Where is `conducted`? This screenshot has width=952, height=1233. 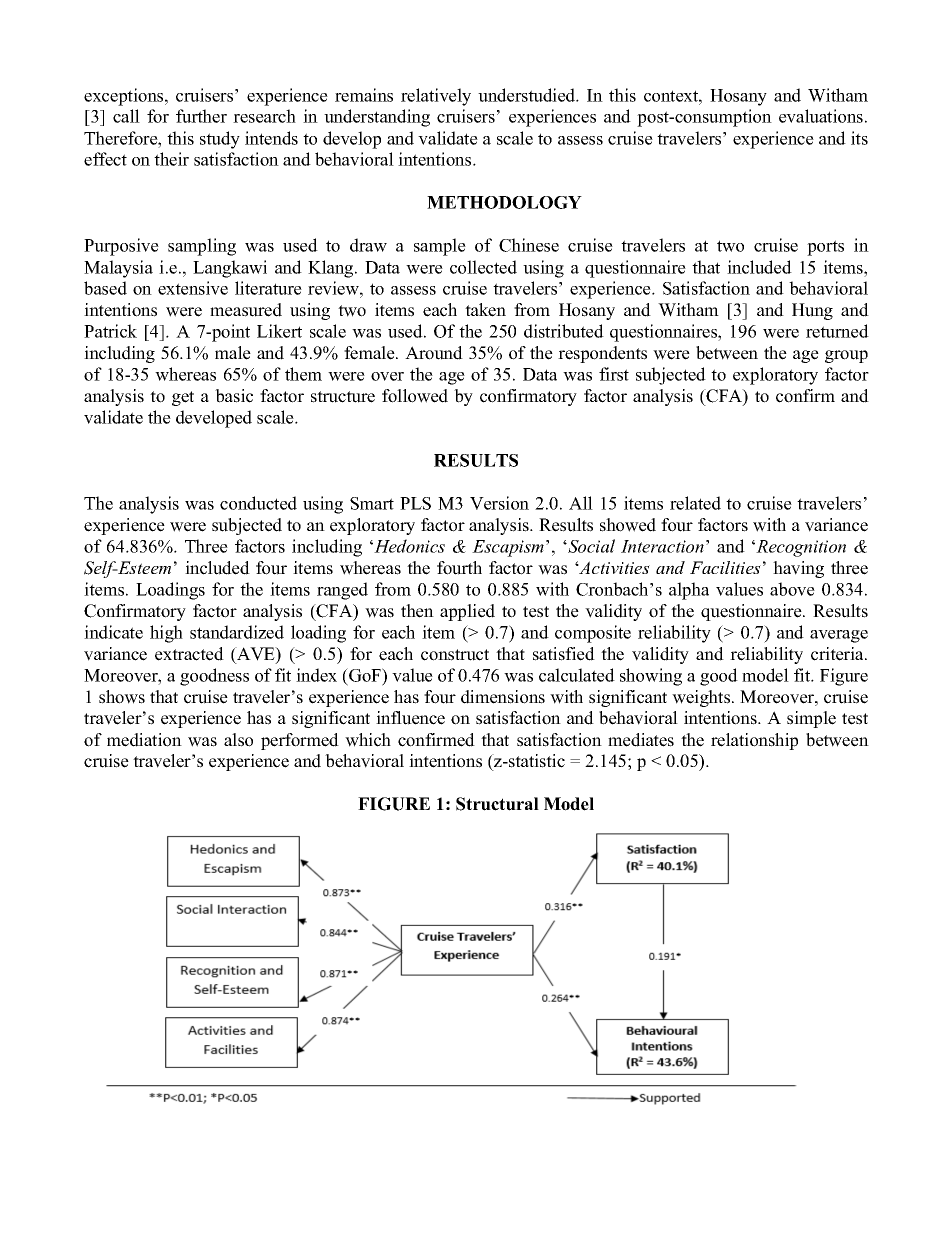
conducted is located at coordinates (258, 503).
